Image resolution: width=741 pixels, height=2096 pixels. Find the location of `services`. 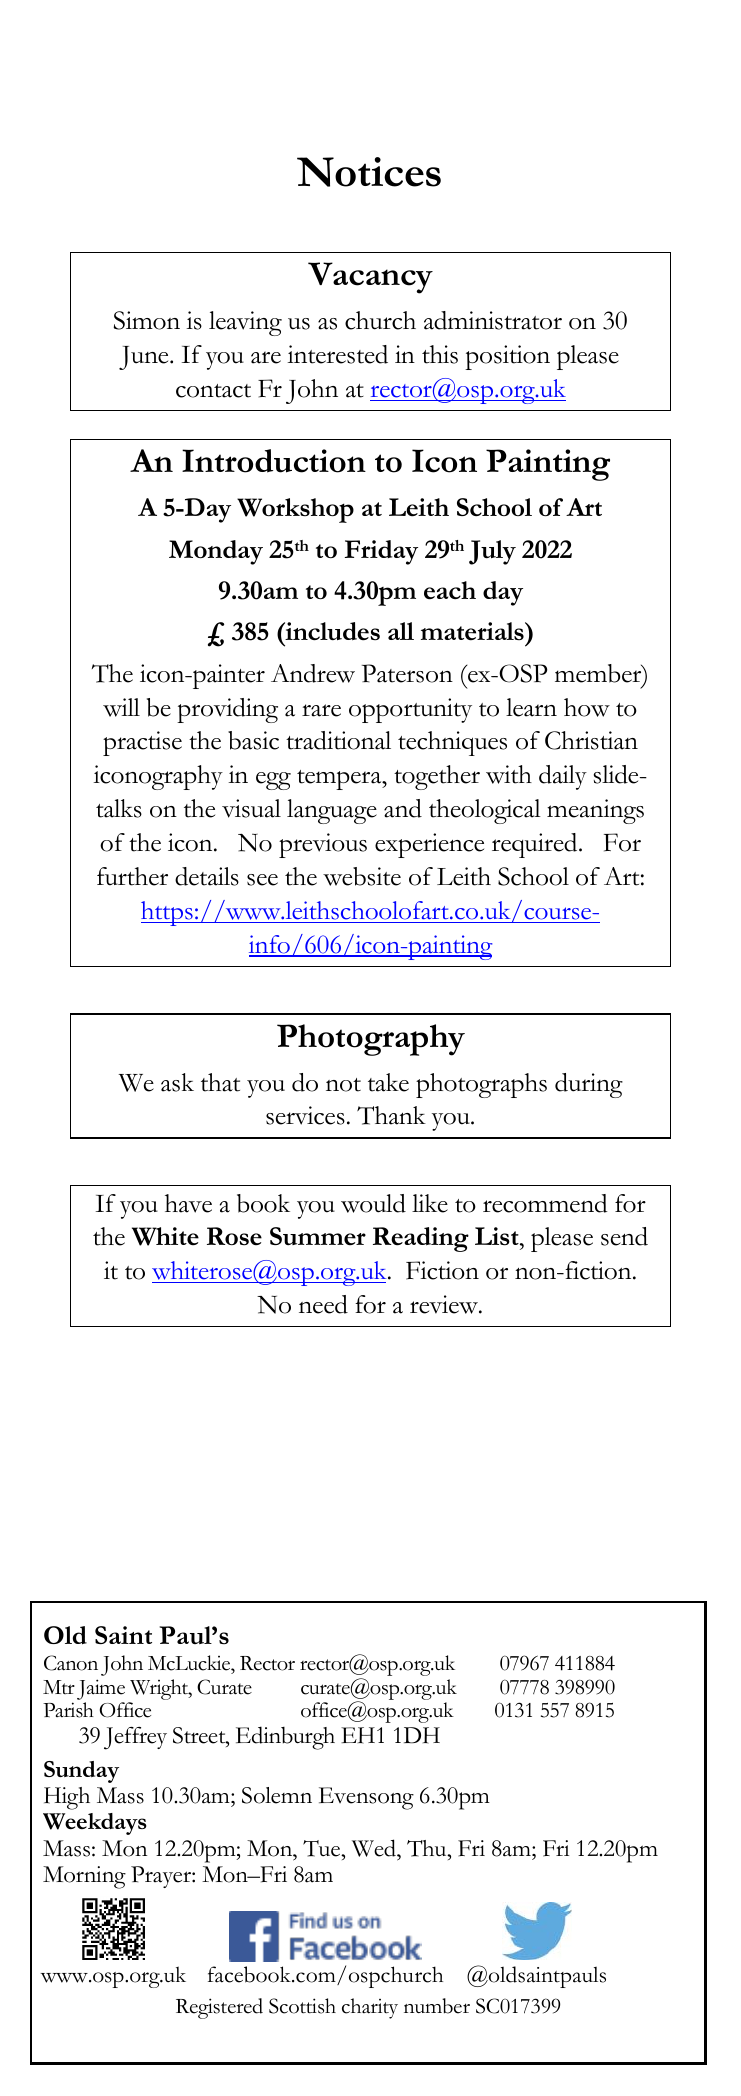

services is located at coordinates (305, 1115).
